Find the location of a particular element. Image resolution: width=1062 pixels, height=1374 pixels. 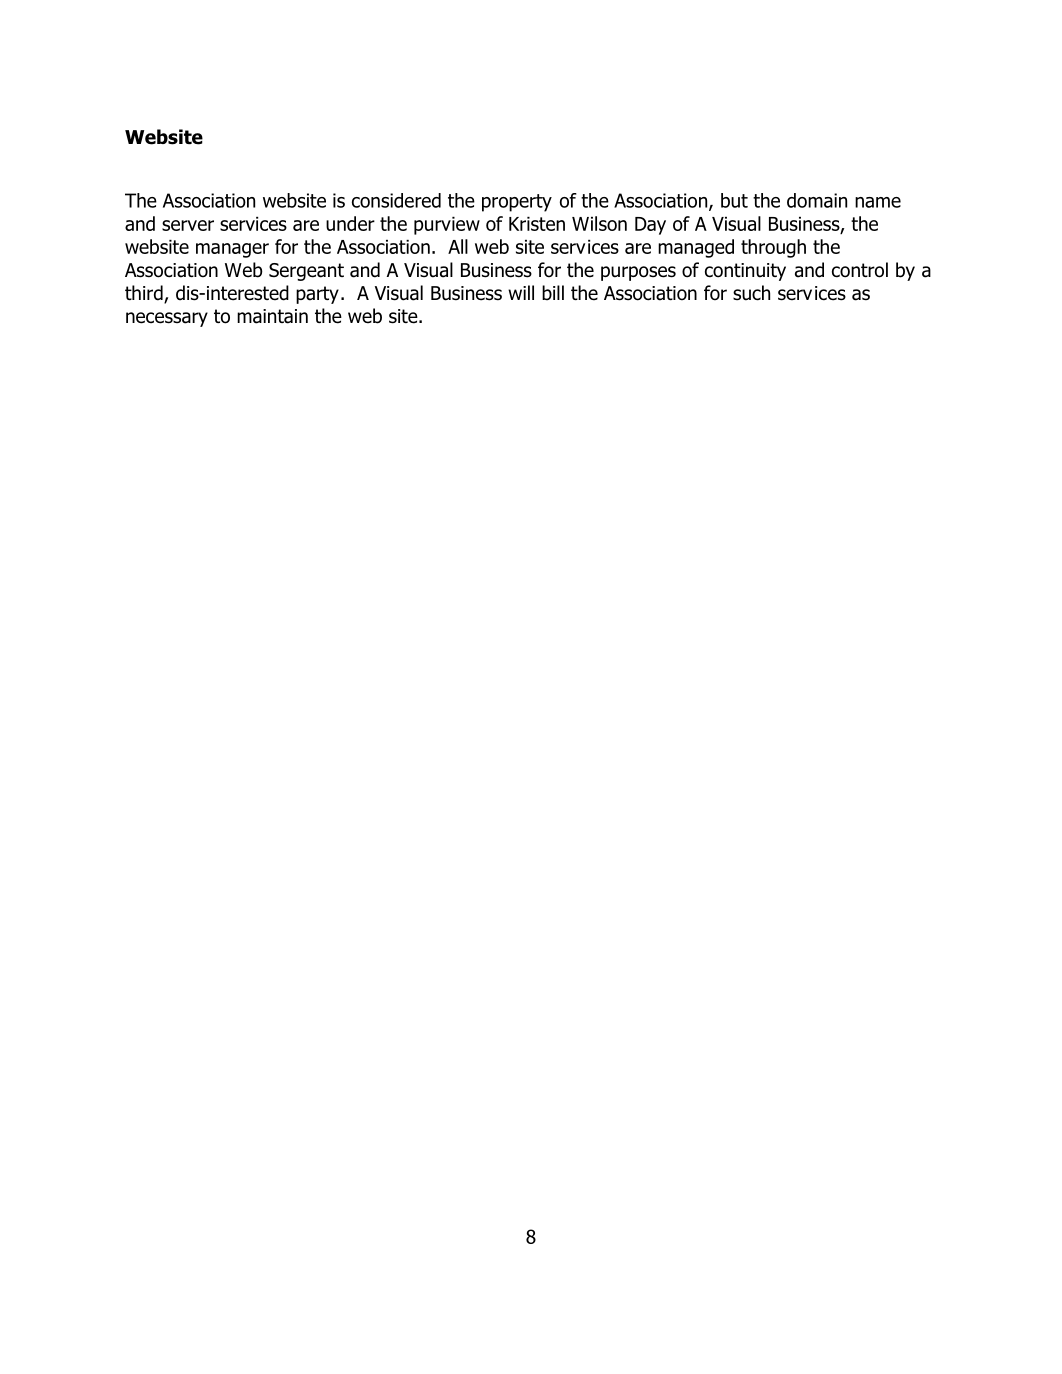

maintain is located at coordinates (272, 316).
